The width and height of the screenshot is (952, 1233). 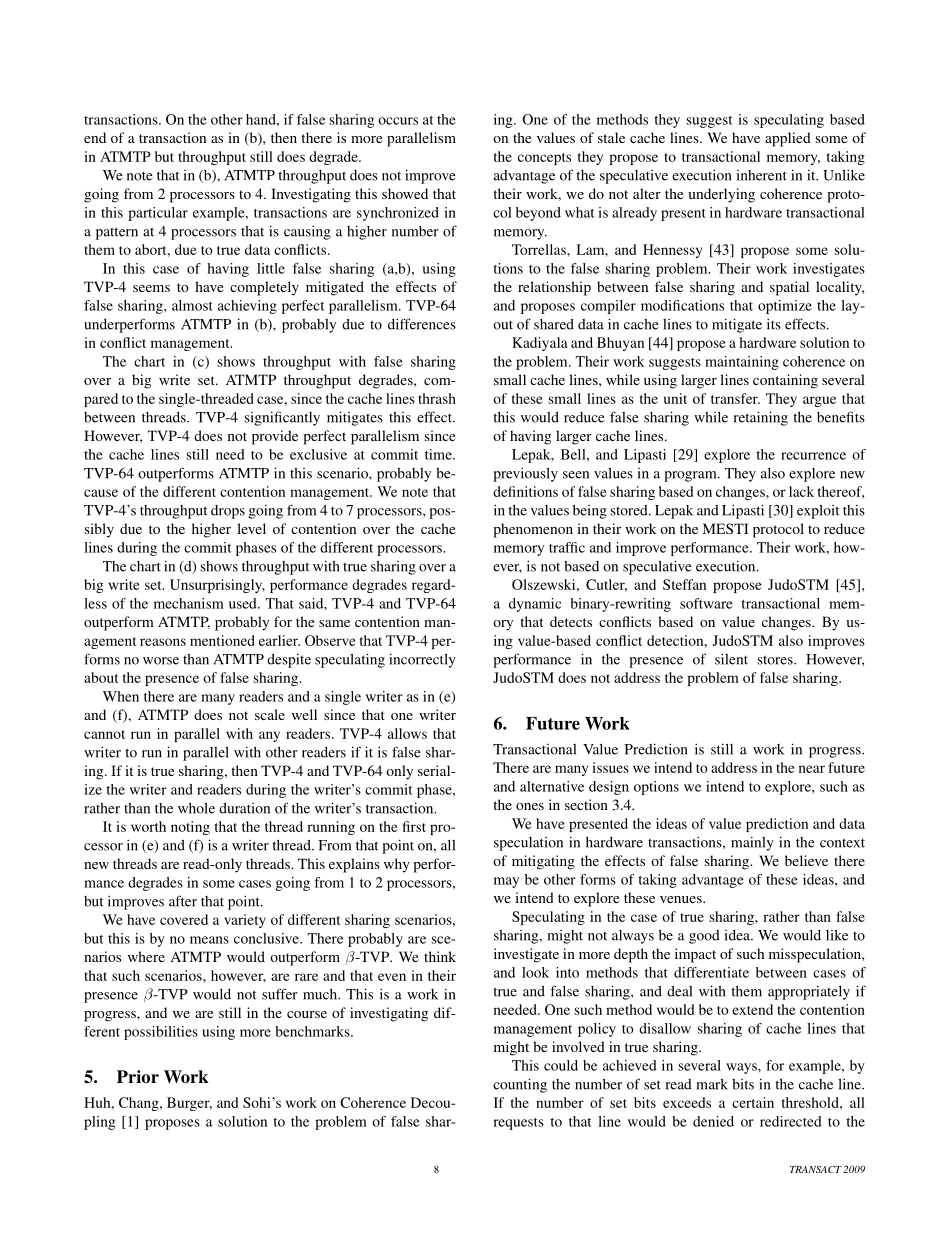 What do you see at coordinates (762, 175) in the screenshot?
I see `inherent` at bounding box center [762, 175].
